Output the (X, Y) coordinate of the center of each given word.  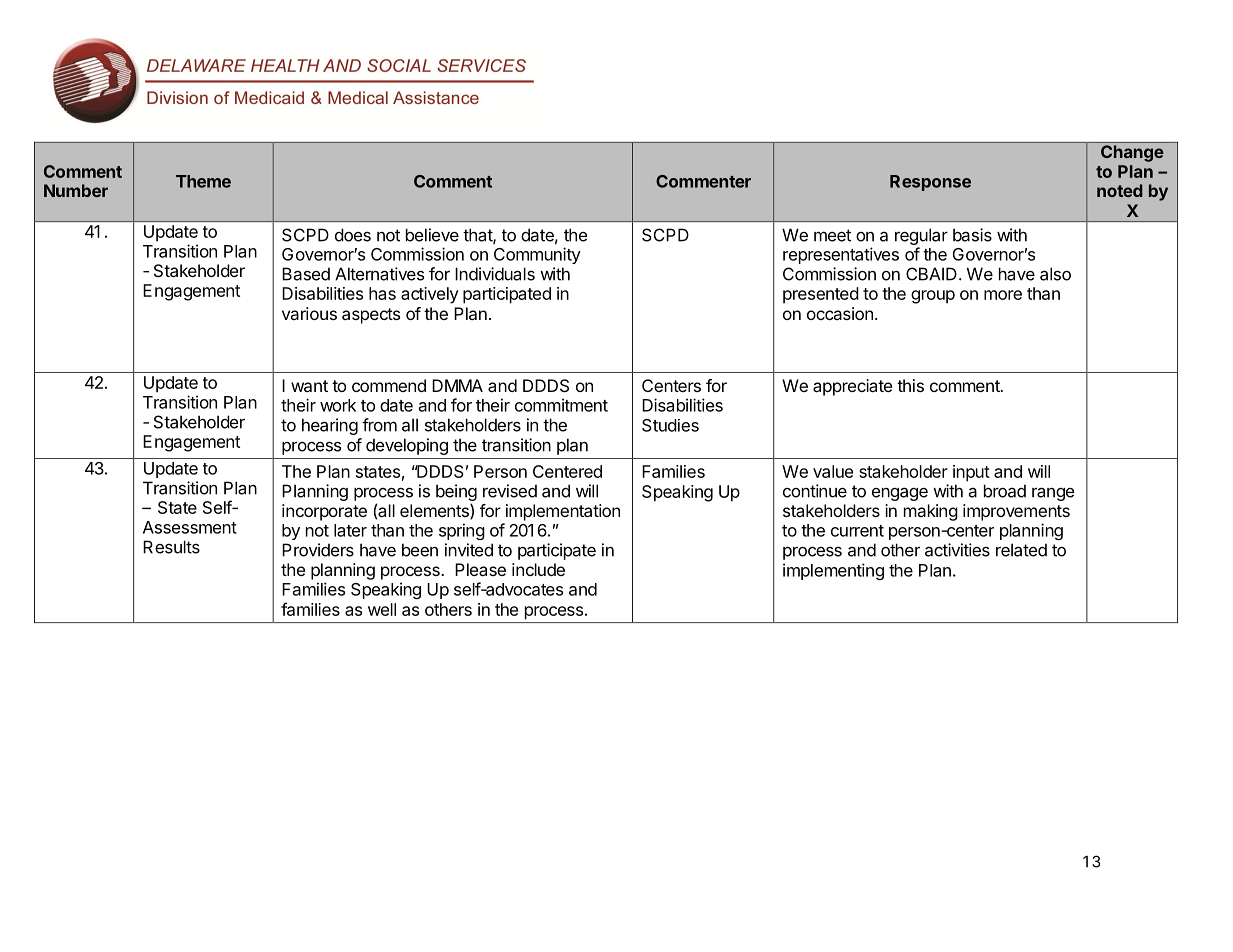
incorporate (324, 512)
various (309, 313)
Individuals (495, 274)
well (382, 609)
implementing (833, 571)
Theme (203, 181)
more (1003, 295)
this (910, 385)
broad (1005, 491)
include (538, 569)
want (309, 386)
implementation (563, 512)
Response (930, 183)
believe (432, 235)
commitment (561, 405)
